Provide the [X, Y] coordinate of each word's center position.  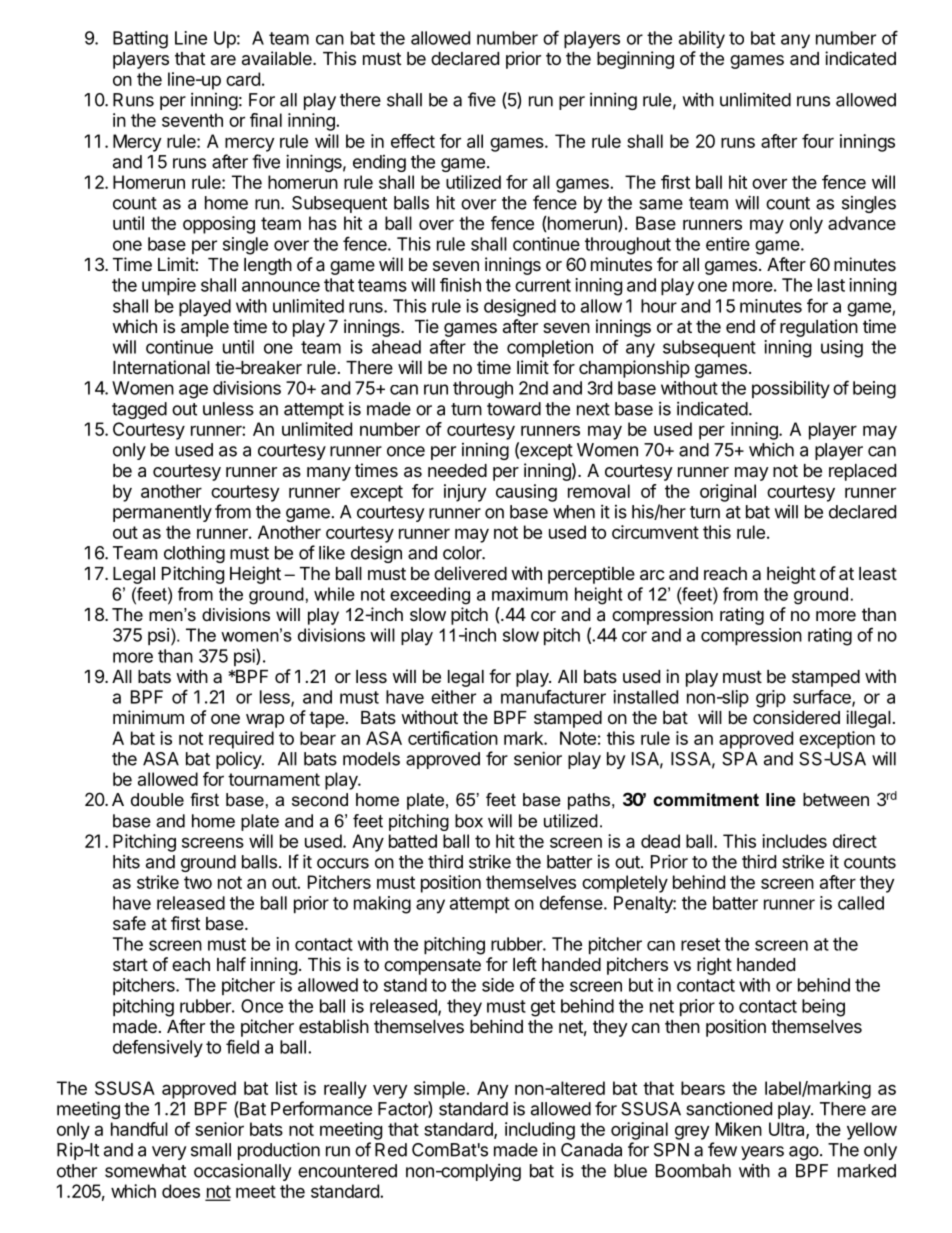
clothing [194, 554]
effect [413, 141]
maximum [530, 594]
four [818, 141]
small [211, 1150]
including [540, 1131]
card [243, 79]
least [878, 573]
